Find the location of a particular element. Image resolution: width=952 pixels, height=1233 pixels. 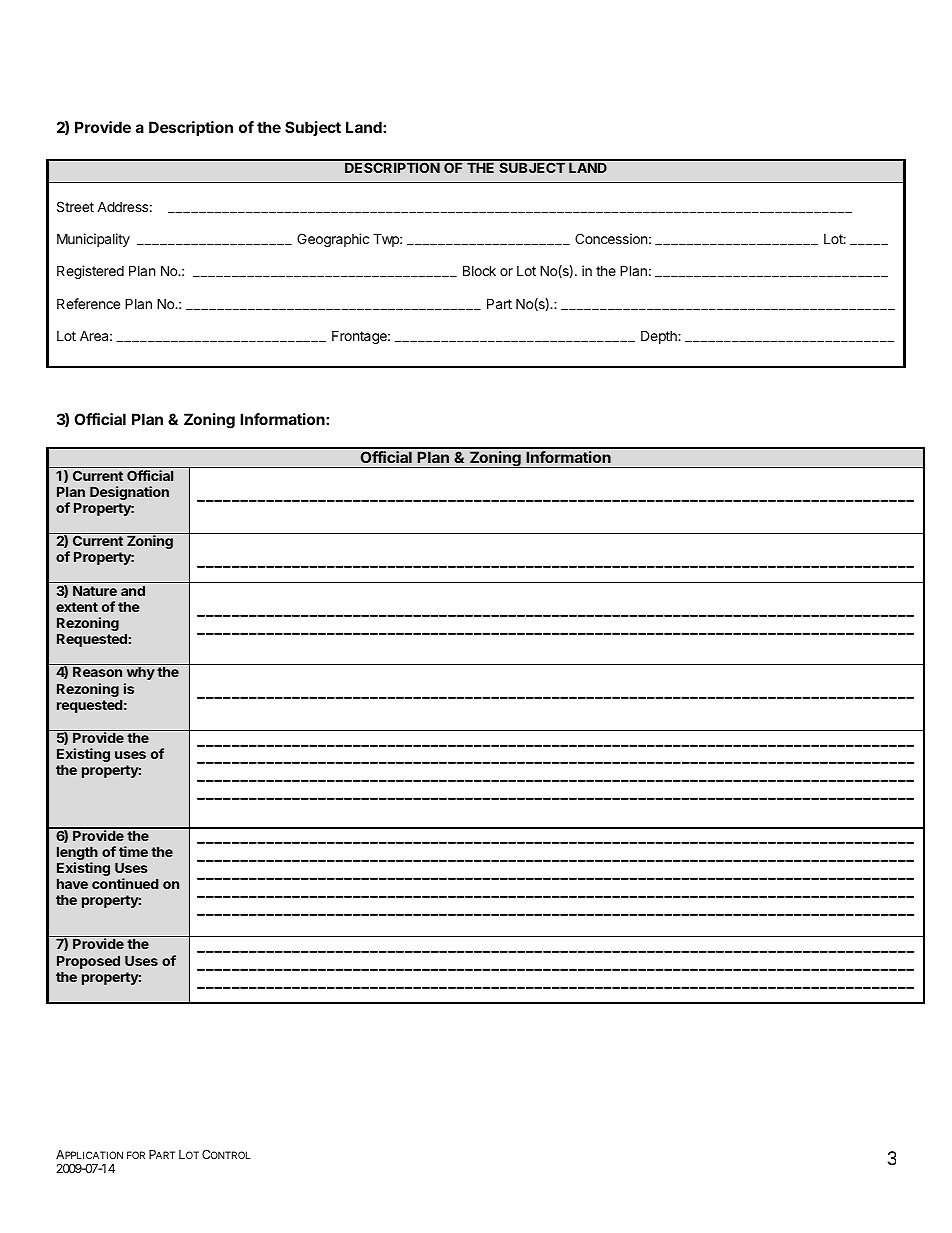

Block is located at coordinates (479, 270).
